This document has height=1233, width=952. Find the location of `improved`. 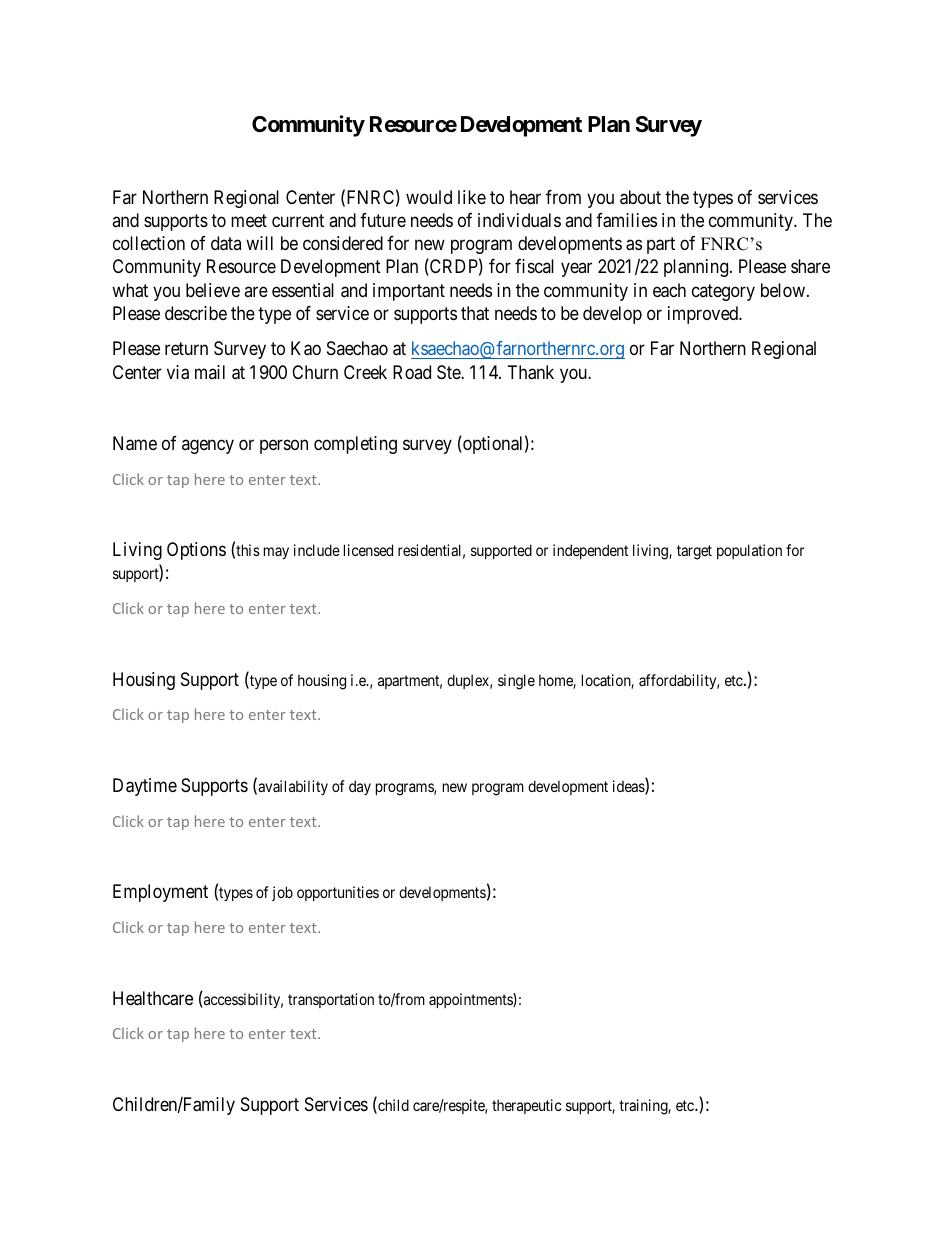

improved is located at coordinates (704, 315).
